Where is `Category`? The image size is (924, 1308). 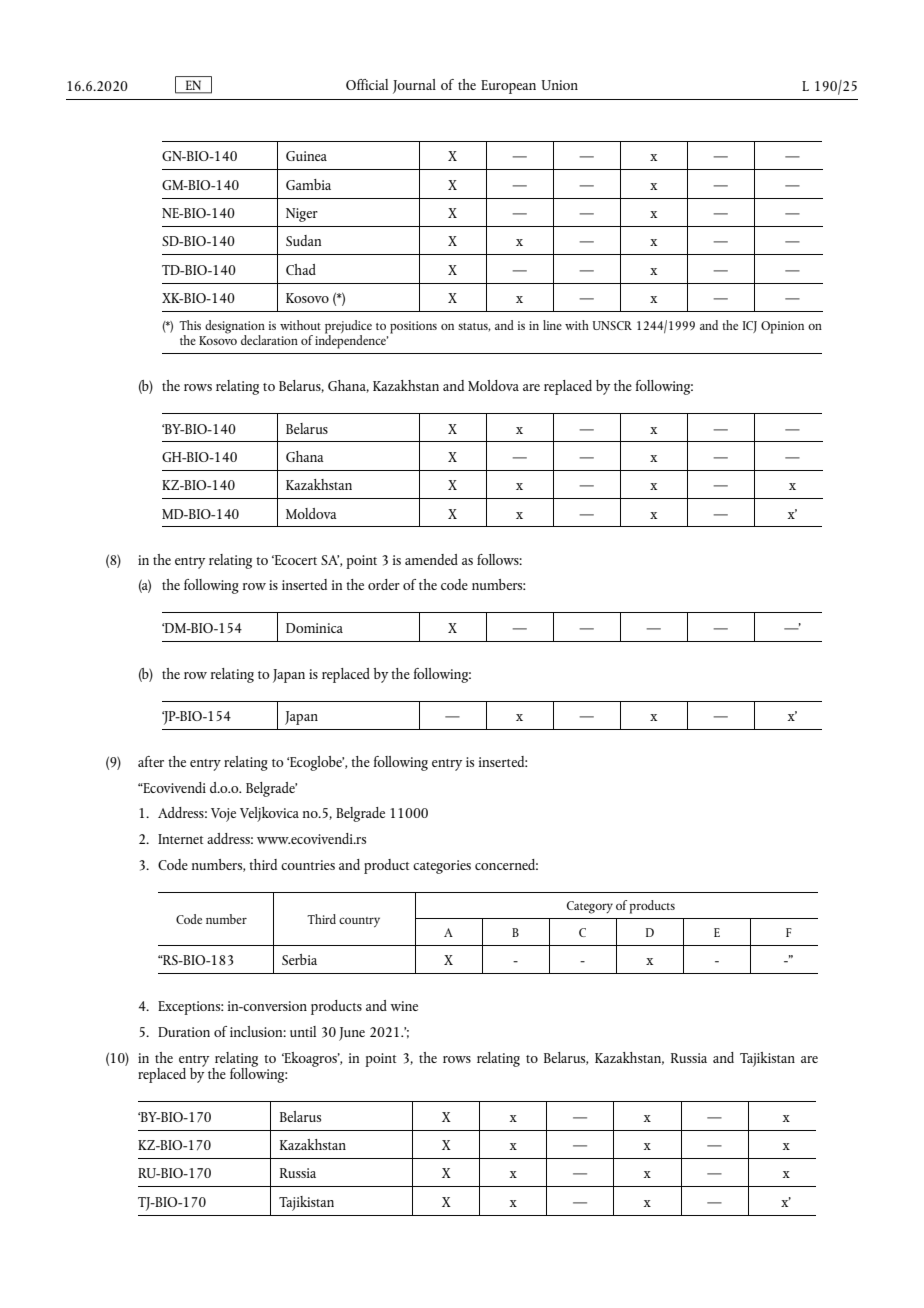 Category is located at coordinates (590, 907).
